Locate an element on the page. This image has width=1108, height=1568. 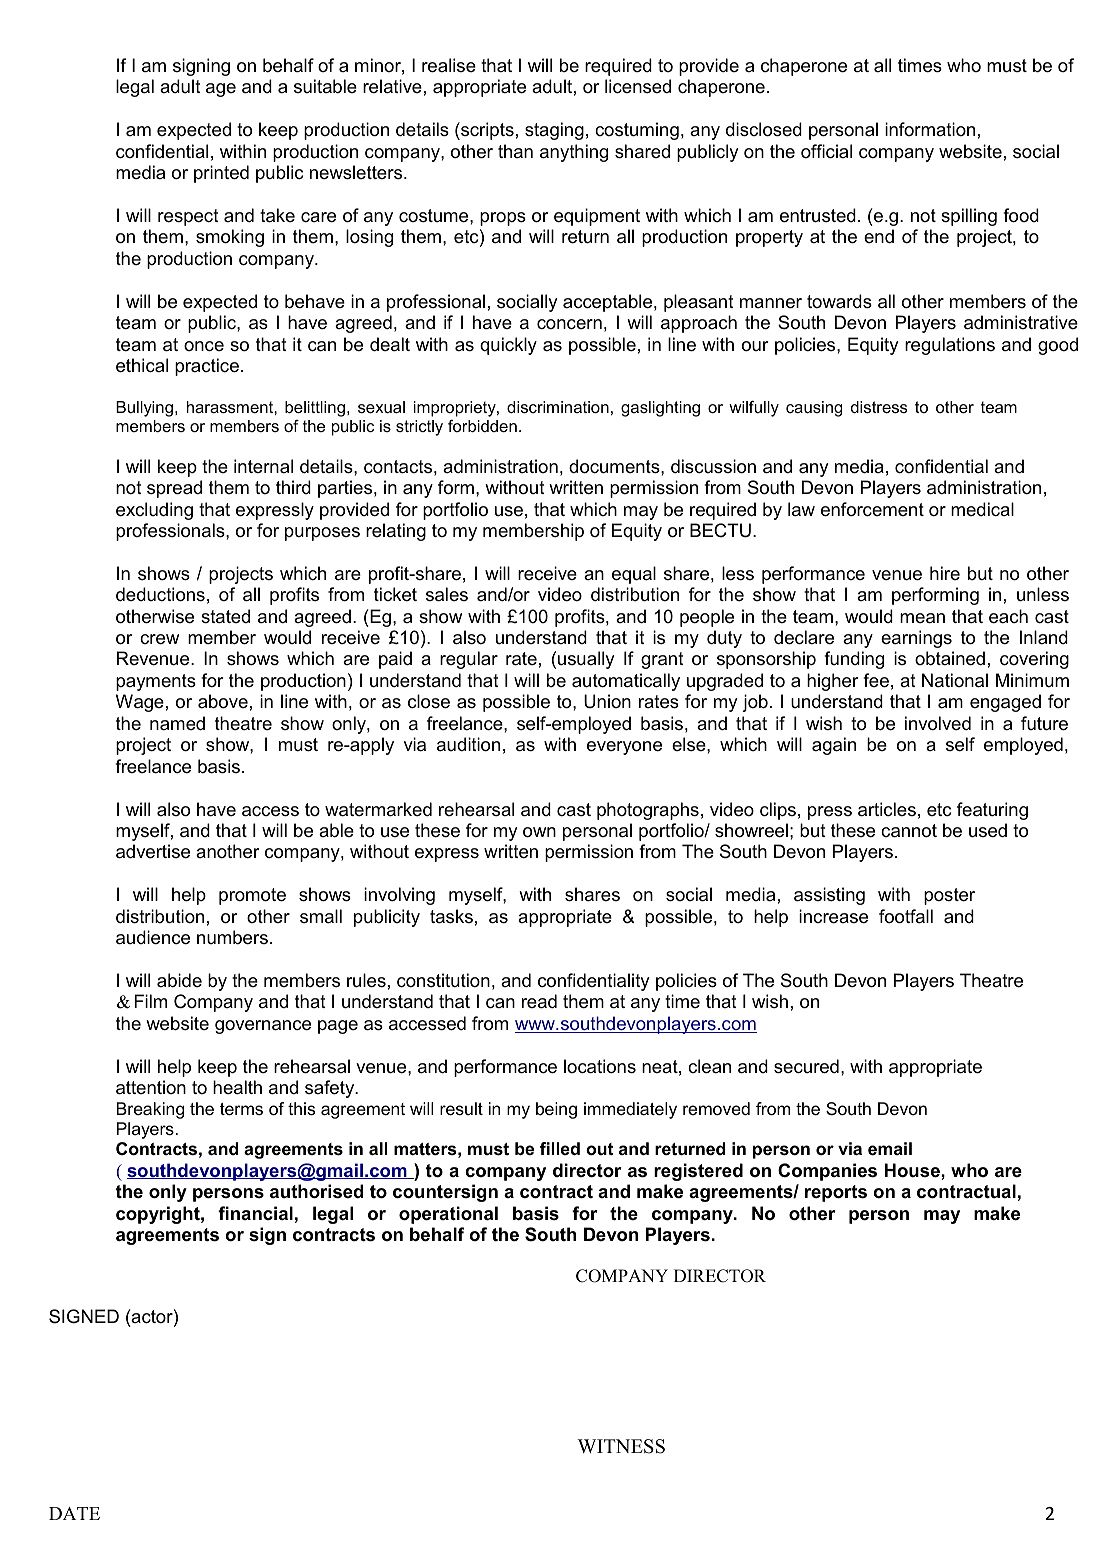
footfall is located at coordinates (906, 916).
